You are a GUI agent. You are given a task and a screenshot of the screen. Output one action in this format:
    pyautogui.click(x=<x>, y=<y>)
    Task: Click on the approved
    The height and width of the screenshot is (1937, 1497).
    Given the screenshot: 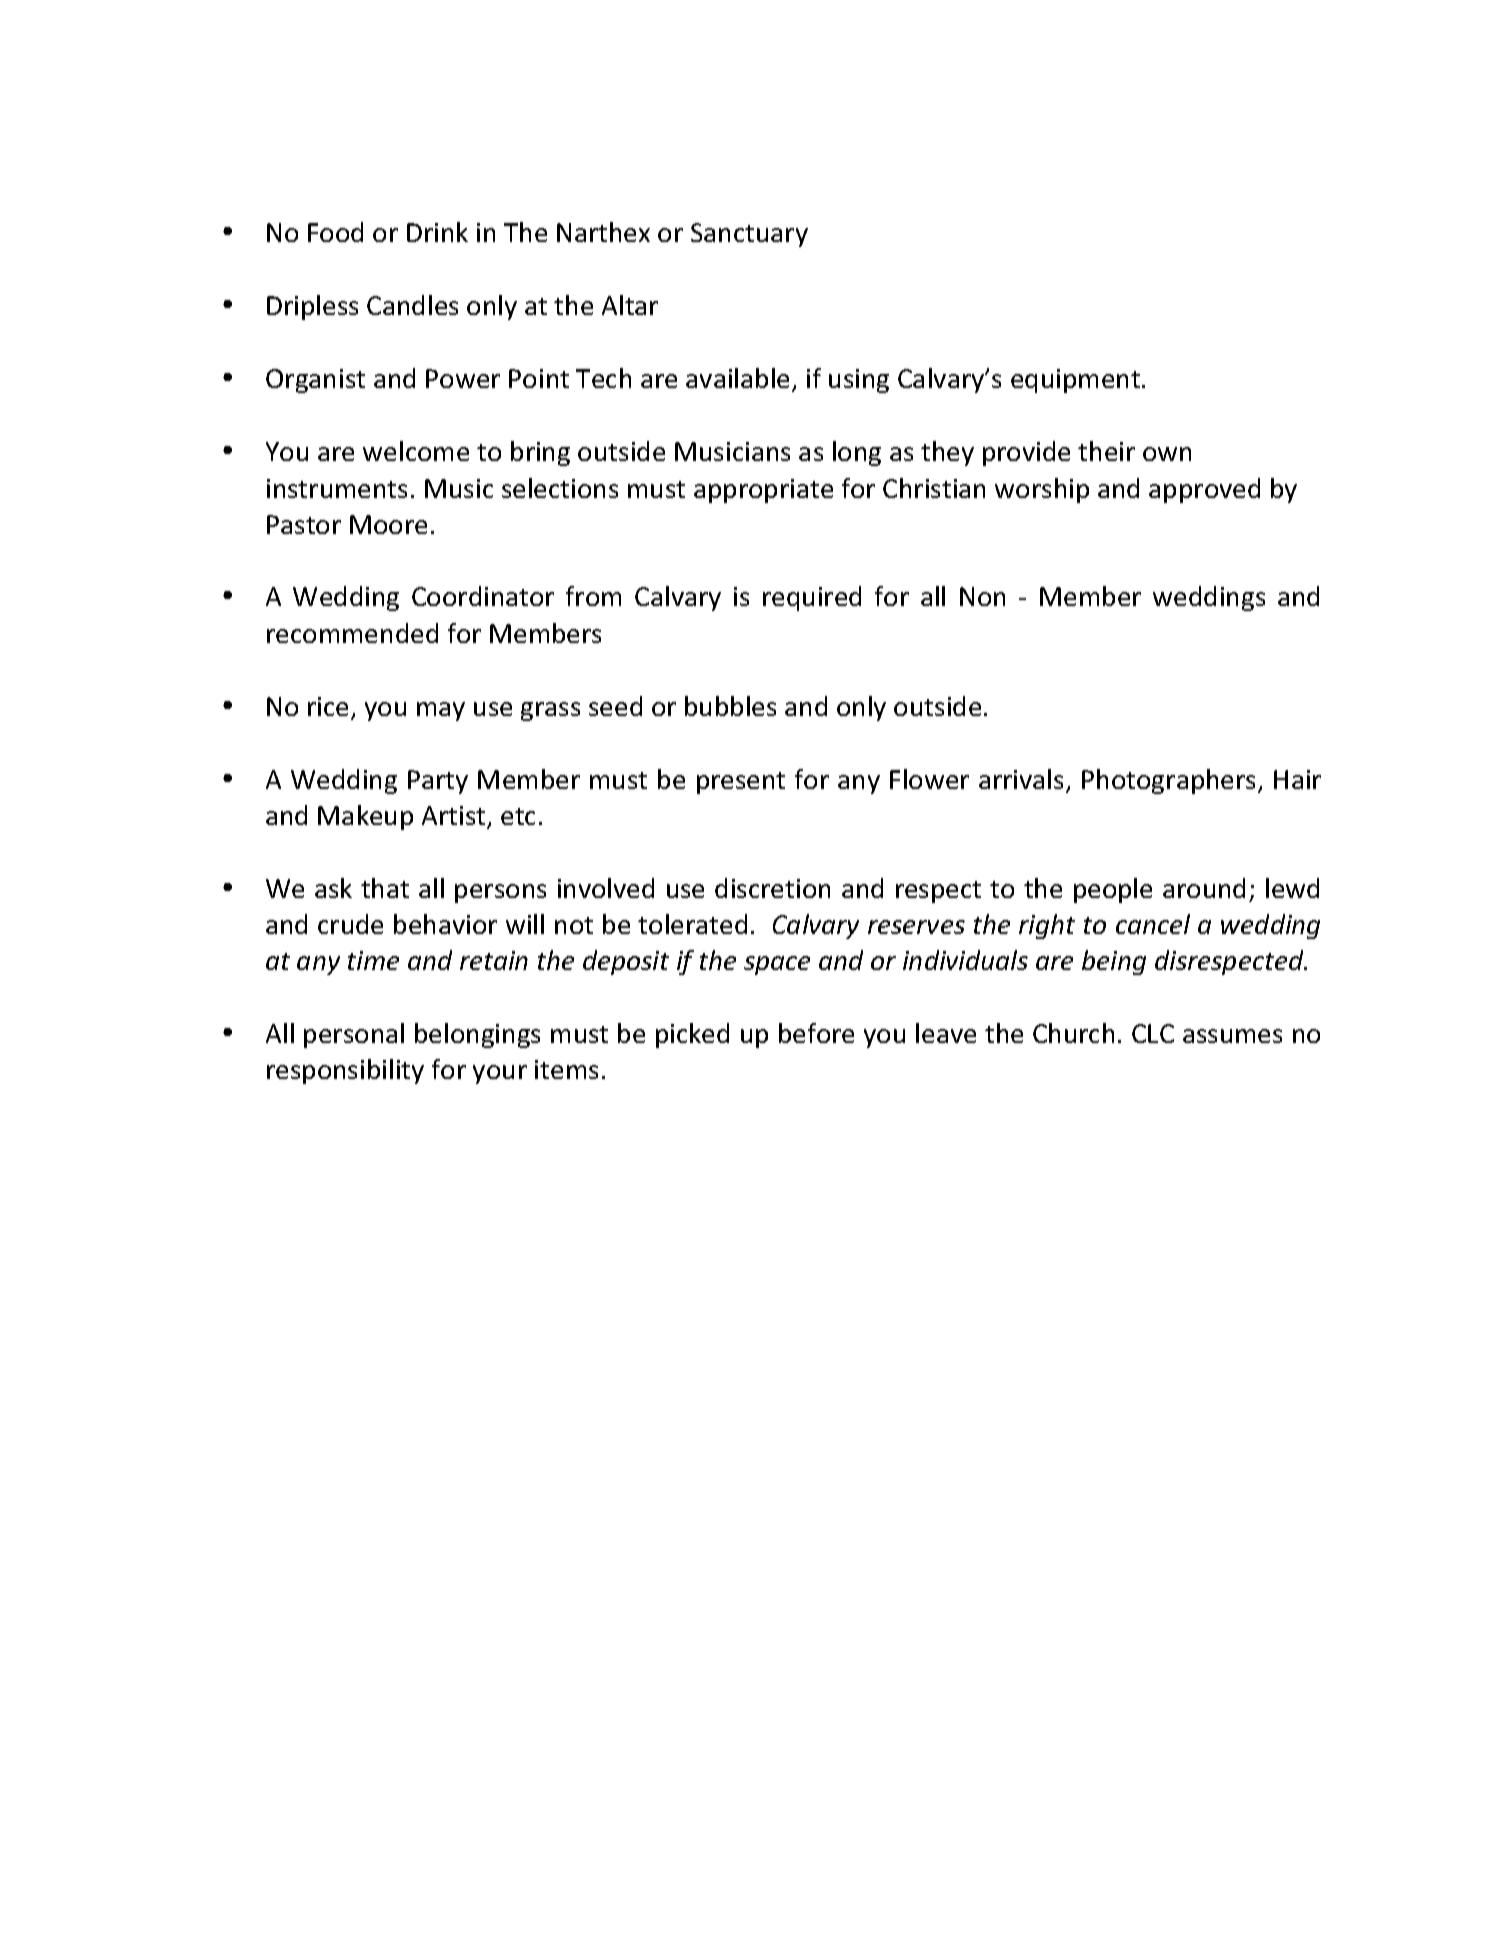 What is the action you would take?
    pyautogui.click(x=1204, y=490)
